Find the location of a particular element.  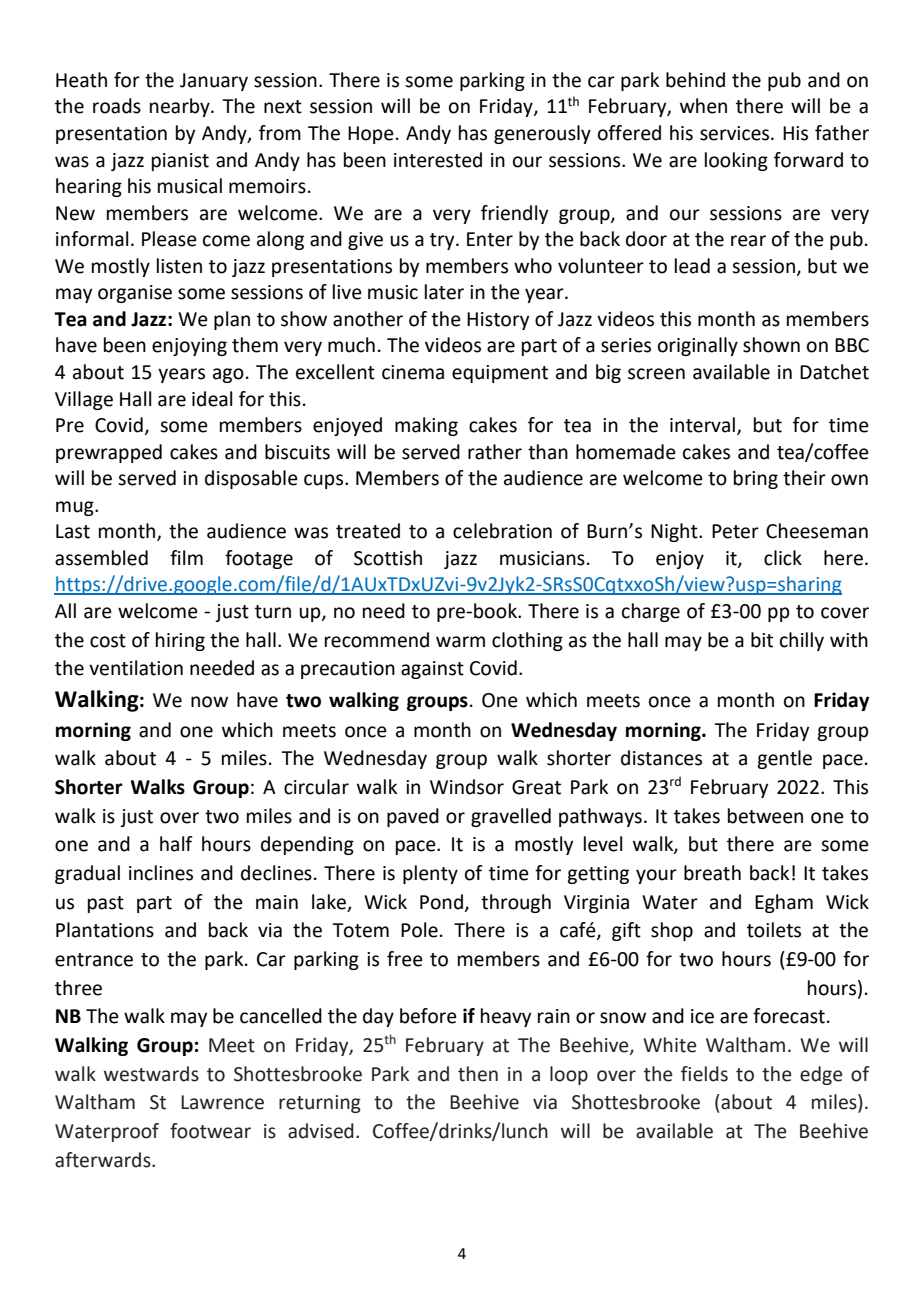

services is located at coordinates (736, 133).
